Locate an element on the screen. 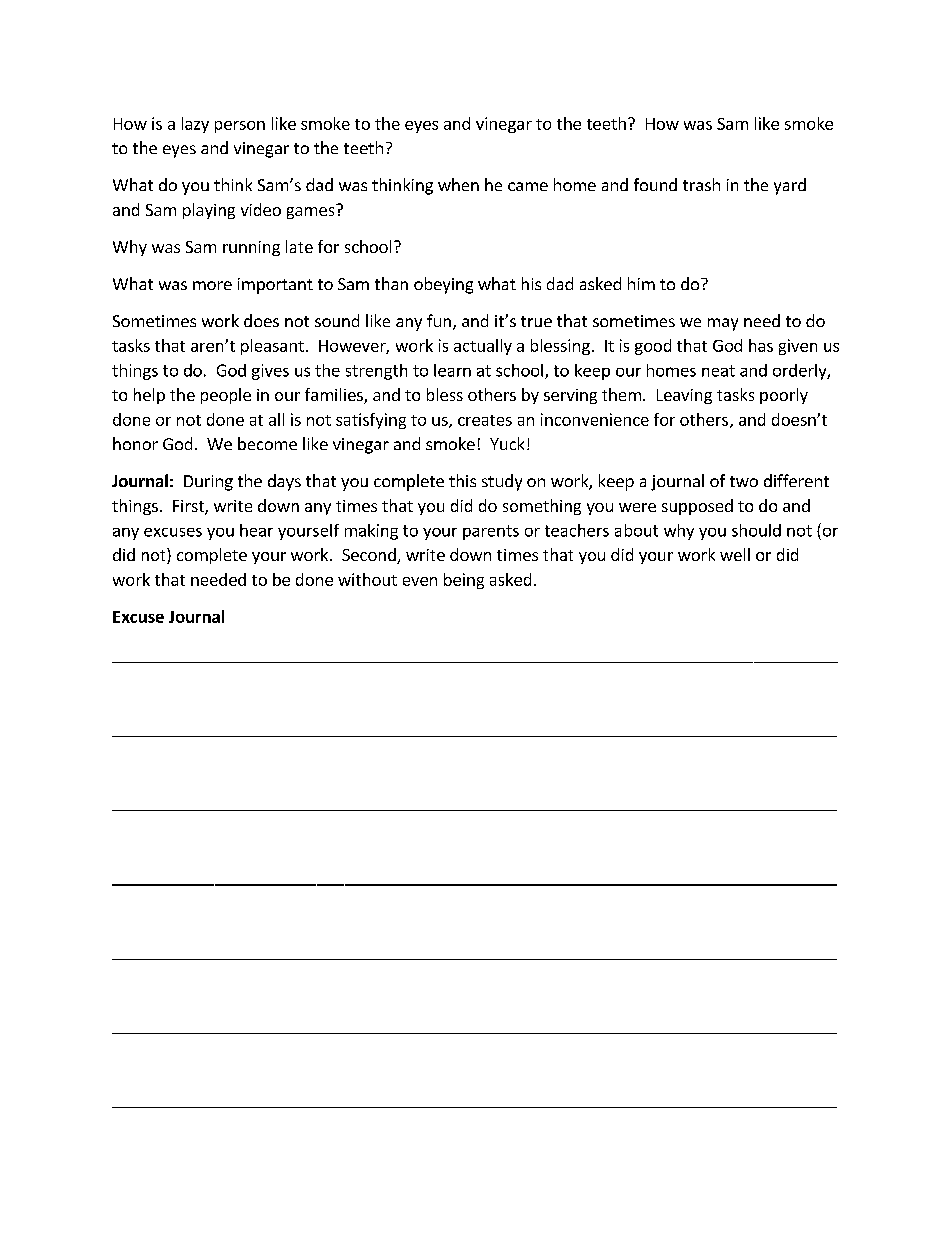 Image resolution: width=952 pixels, height=1233 pixels. when is located at coordinates (458, 184).
